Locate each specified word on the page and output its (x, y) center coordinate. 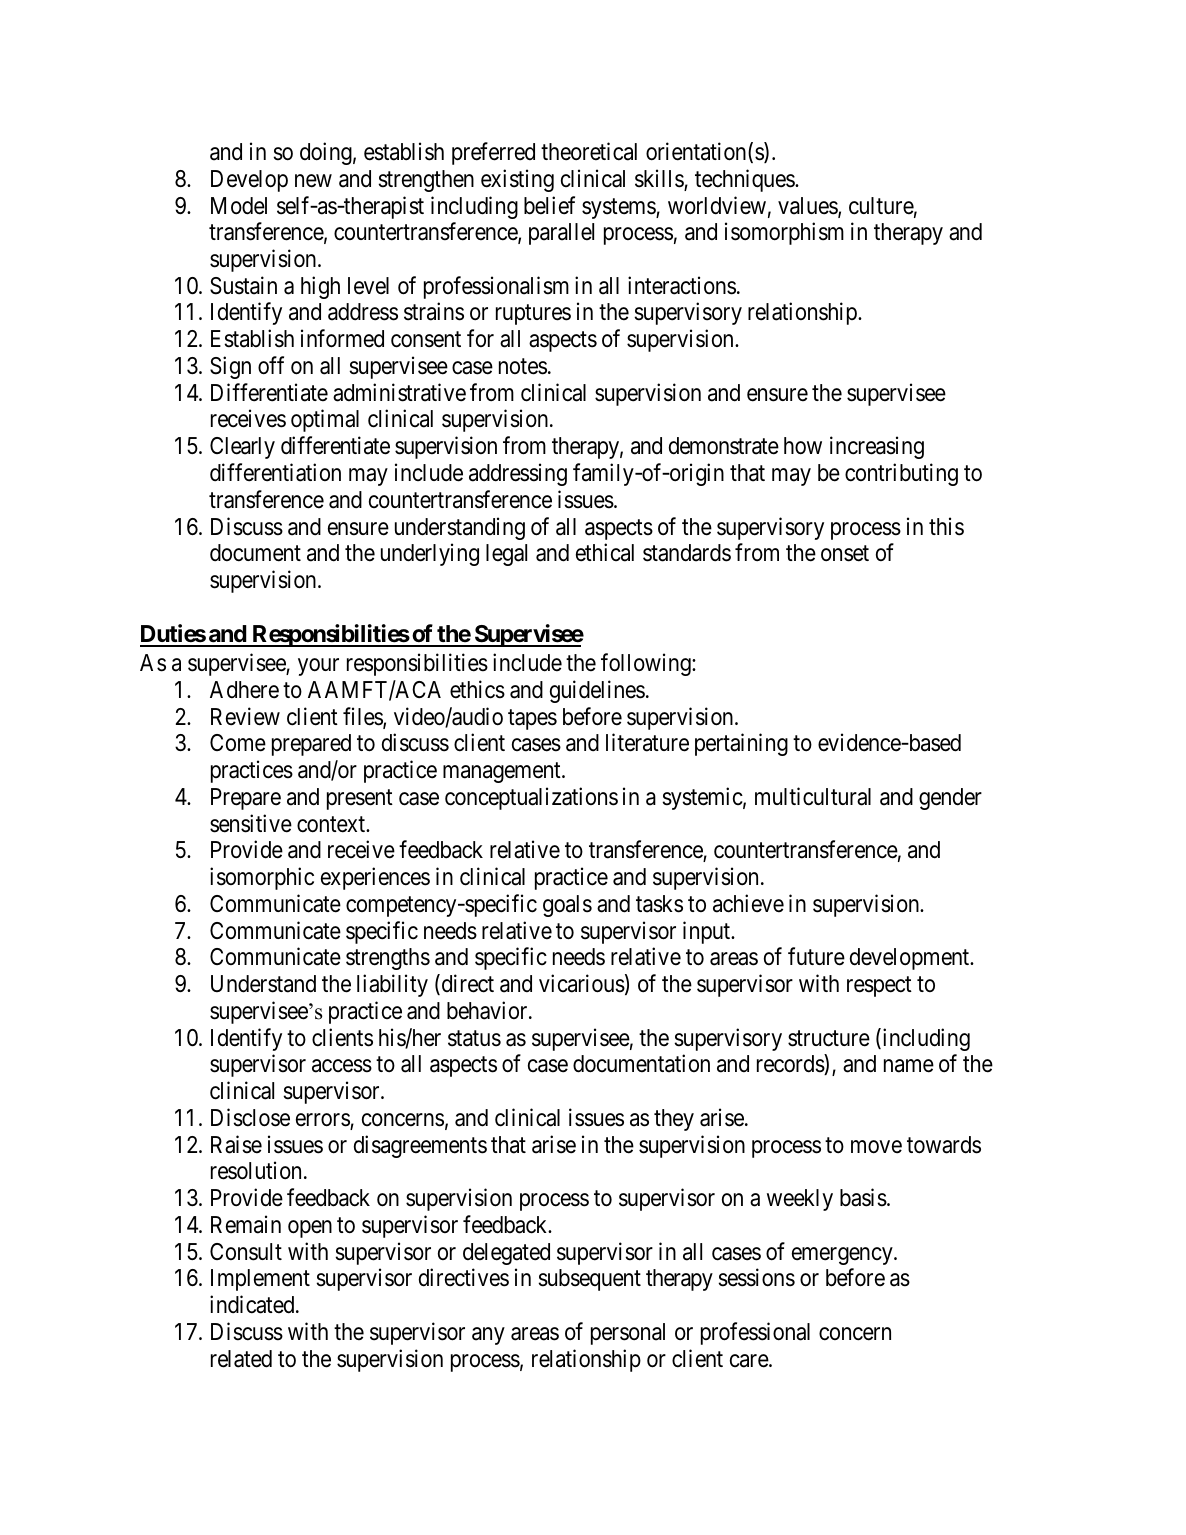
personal (628, 1334)
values (808, 207)
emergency (843, 1256)
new (313, 181)
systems (619, 208)
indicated (253, 1304)
